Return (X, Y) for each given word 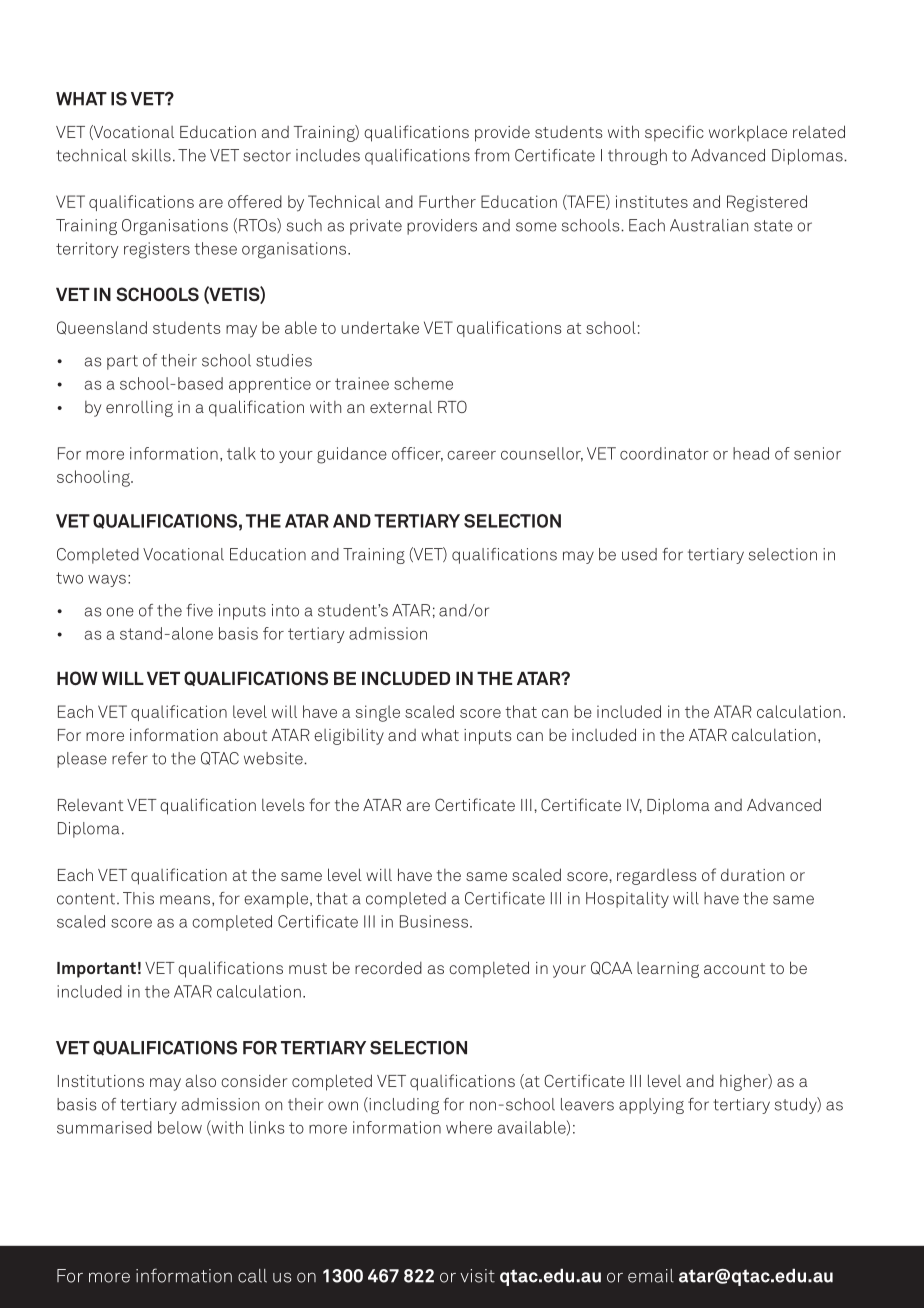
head (751, 453)
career (471, 455)
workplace (748, 133)
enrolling (139, 409)
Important (96, 970)
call (252, 1276)
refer (130, 758)
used (639, 554)
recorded (388, 967)
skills (151, 155)
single (378, 713)
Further (447, 201)
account (734, 968)
